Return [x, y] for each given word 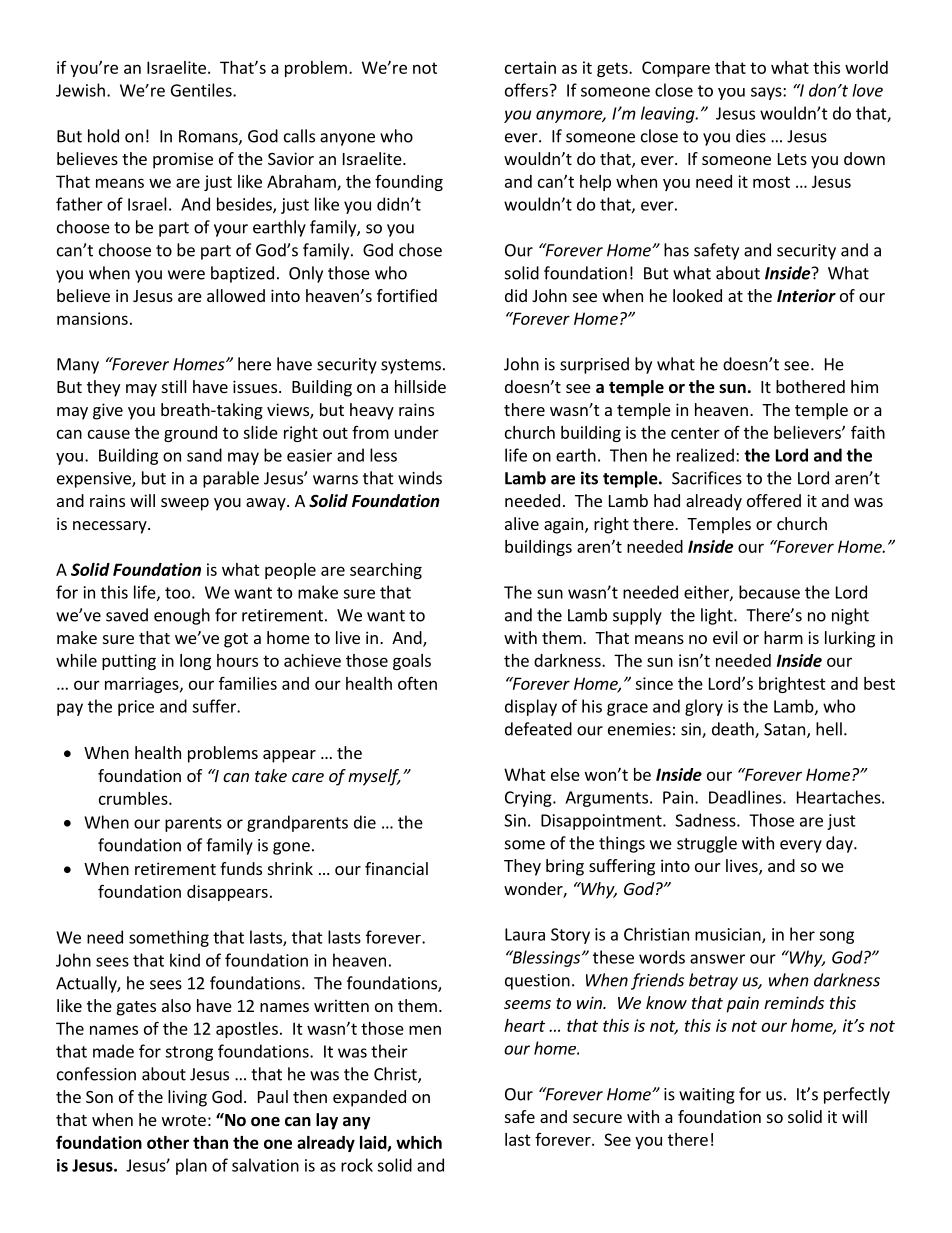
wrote [184, 1120]
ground [190, 434]
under [417, 432]
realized [705, 455]
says [767, 93]
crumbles [134, 798]
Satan [784, 729]
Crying [529, 799]
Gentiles [202, 90]
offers [526, 90]
